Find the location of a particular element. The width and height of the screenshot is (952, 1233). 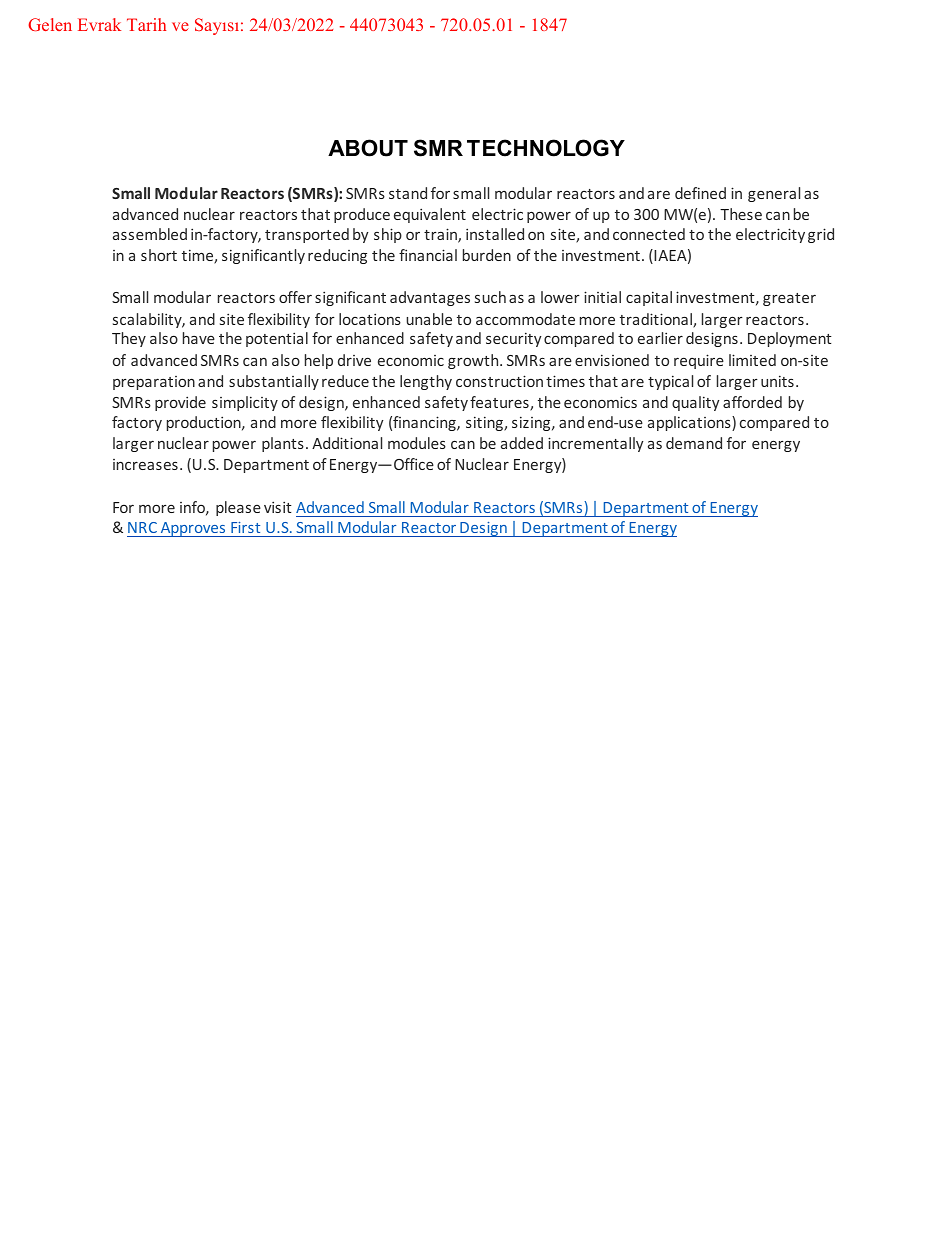

security is located at coordinates (514, 339).
